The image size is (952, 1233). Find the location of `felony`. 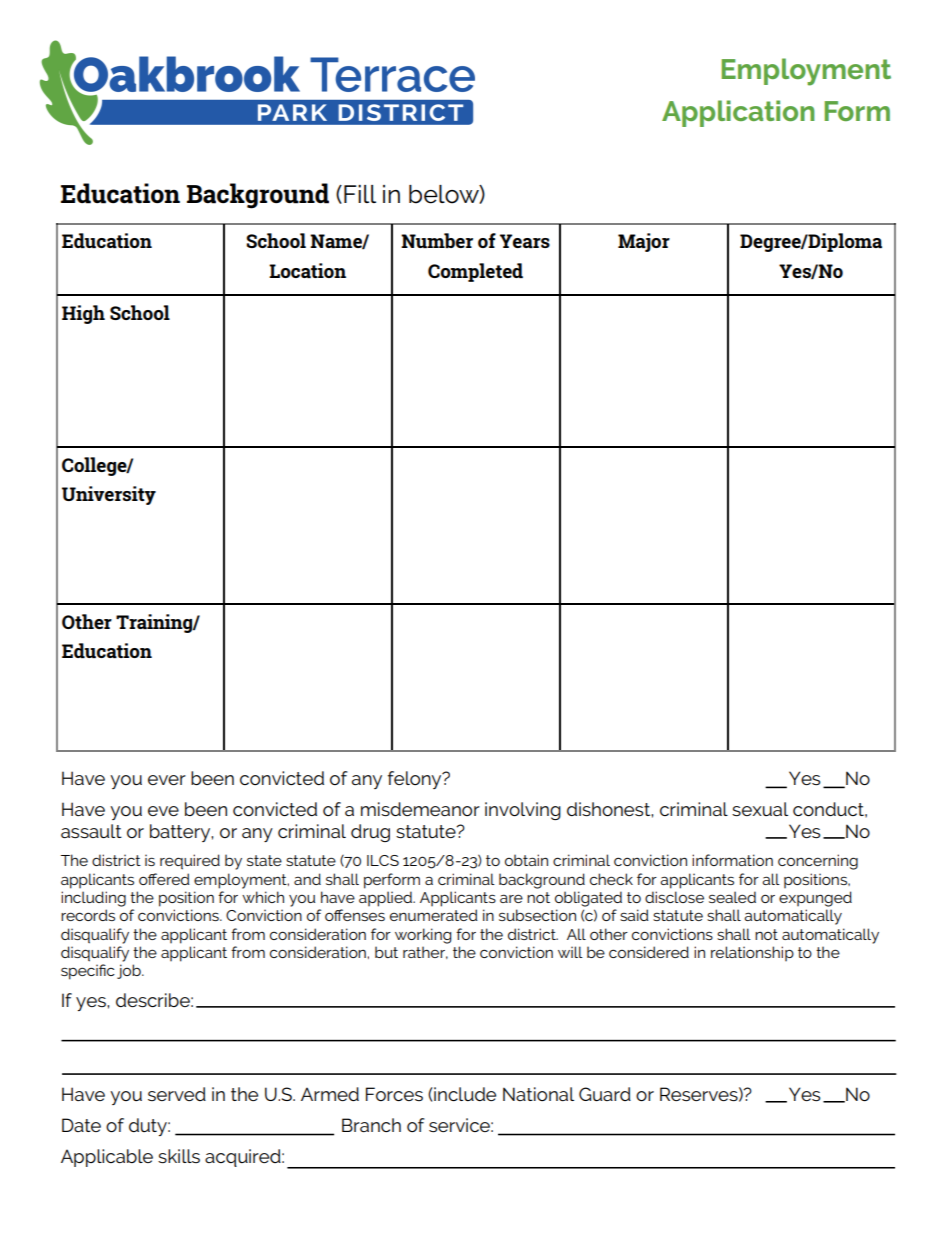

felony is located at coordinates (416, 780).
